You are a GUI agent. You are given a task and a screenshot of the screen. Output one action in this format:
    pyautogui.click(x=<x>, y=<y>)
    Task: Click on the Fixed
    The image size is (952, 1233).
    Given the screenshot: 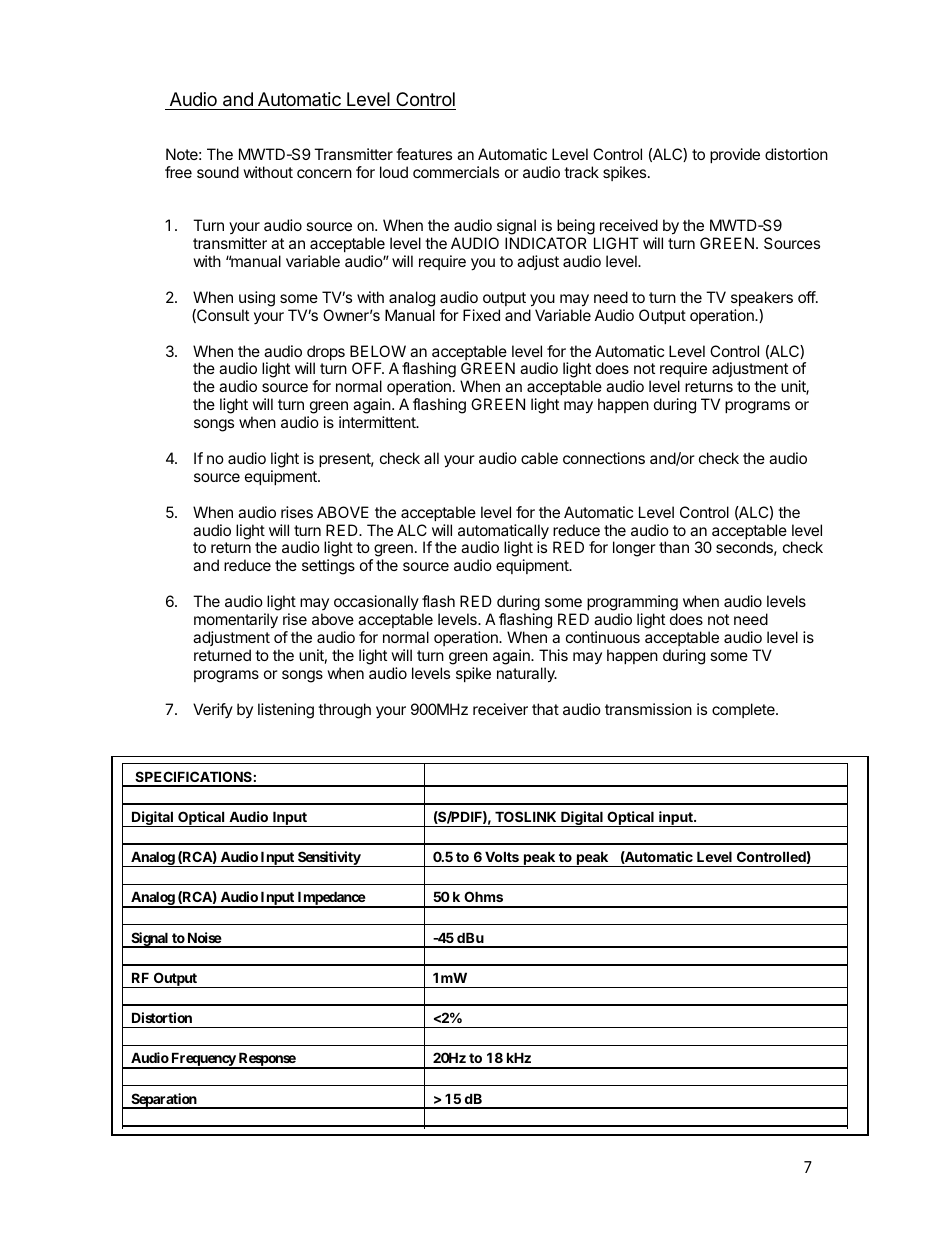 What is the action you would take?
    pyautogui.click(x=481, y=315)
